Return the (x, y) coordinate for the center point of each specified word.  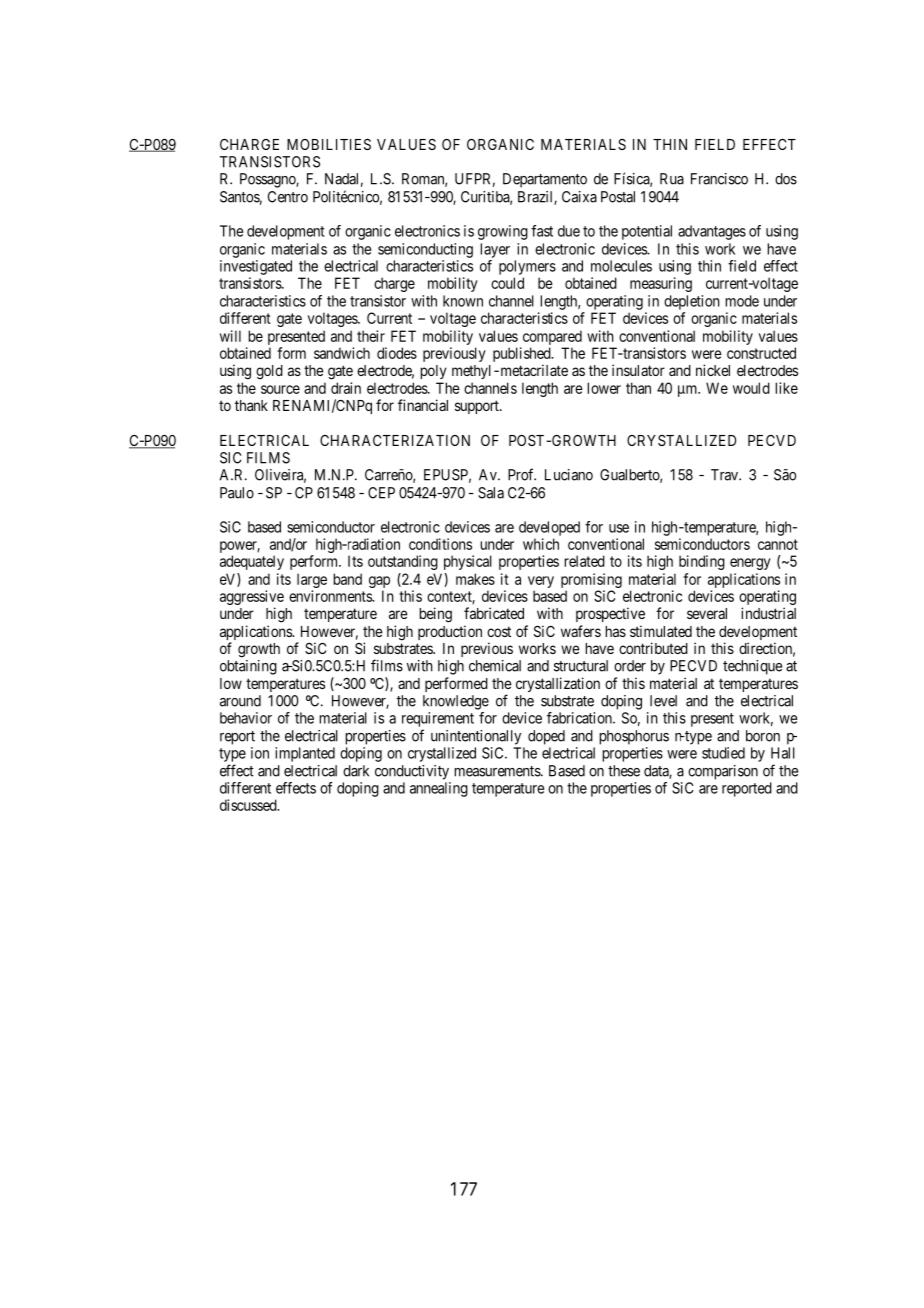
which (541, 544)
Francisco (719, 179)
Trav (726, 475)
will (230, 336)
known (463, 301)
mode (742, 301)
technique (752, 667)
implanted (305, 754)
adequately (252, 562)
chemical (495, 666)
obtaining (248, 667)
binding (702, 562)
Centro (288, 197)
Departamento (545, 180)
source (280, 389)
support (478, 407)
